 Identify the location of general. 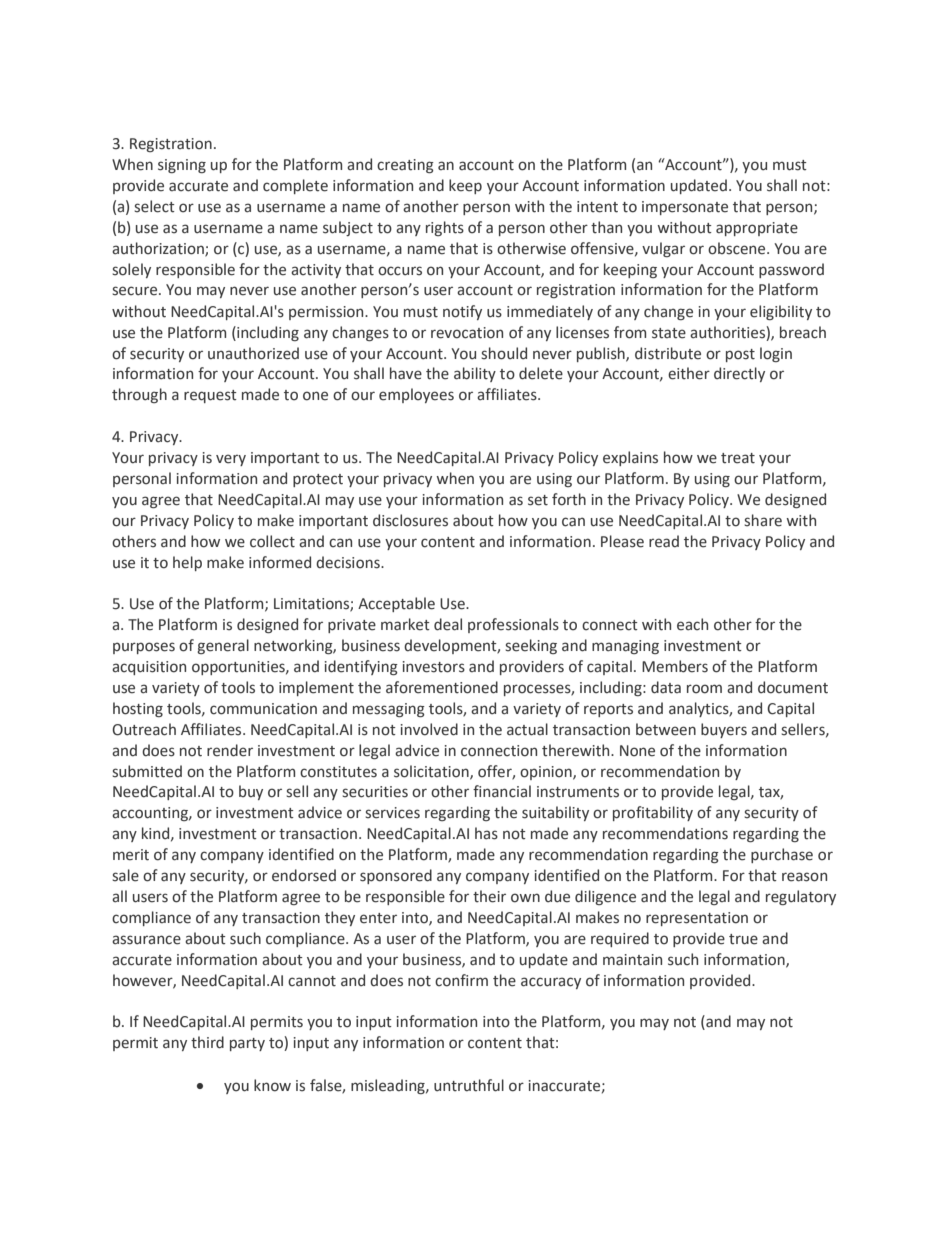
(223, 646).
